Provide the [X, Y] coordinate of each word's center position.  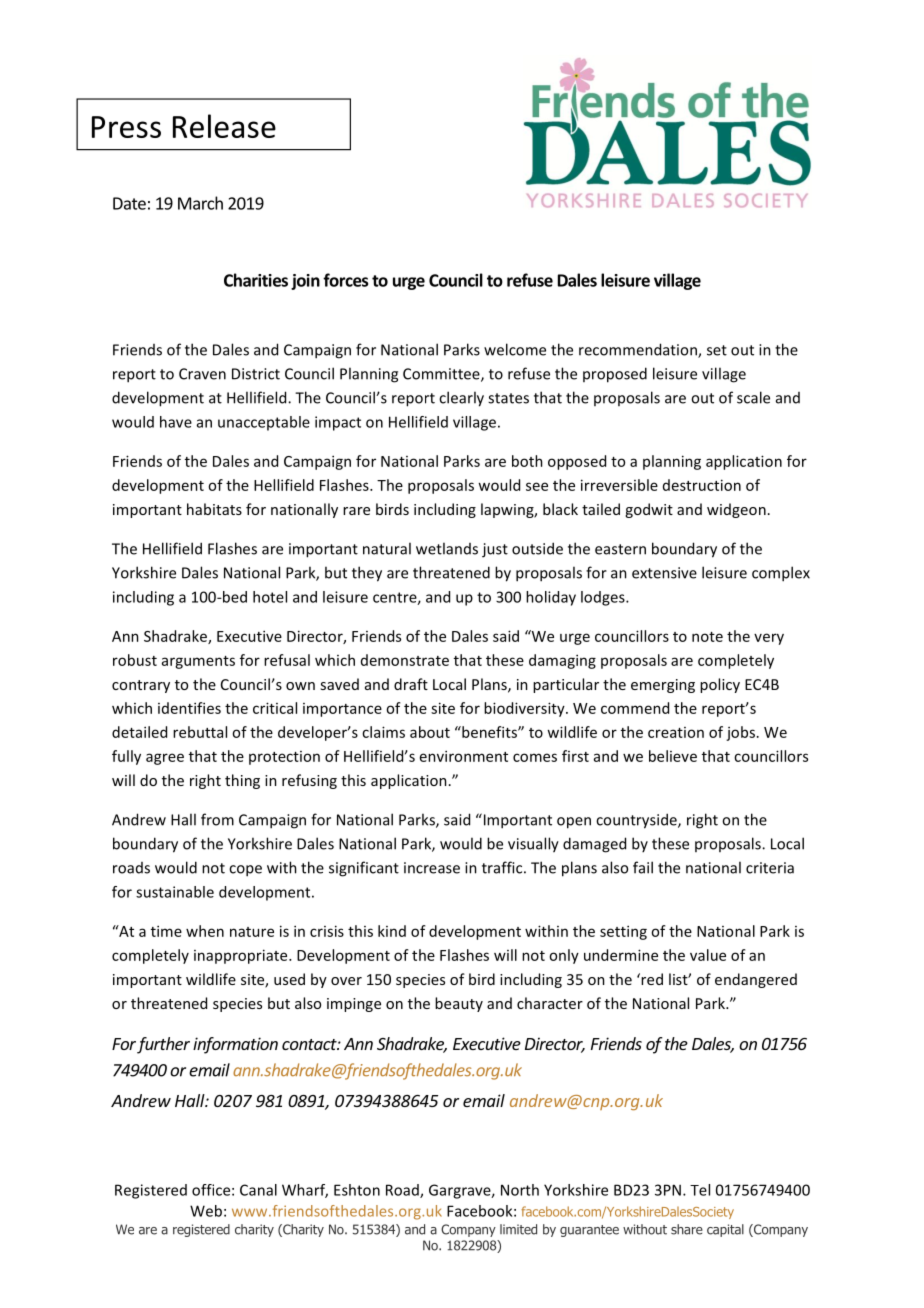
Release [224, 126]
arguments [198, 662]
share [687, 1229]
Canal [258, 1190]
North [520, 1190]
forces [345, 280]
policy [720, 685]
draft [411, 684]
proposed [615, 375]
